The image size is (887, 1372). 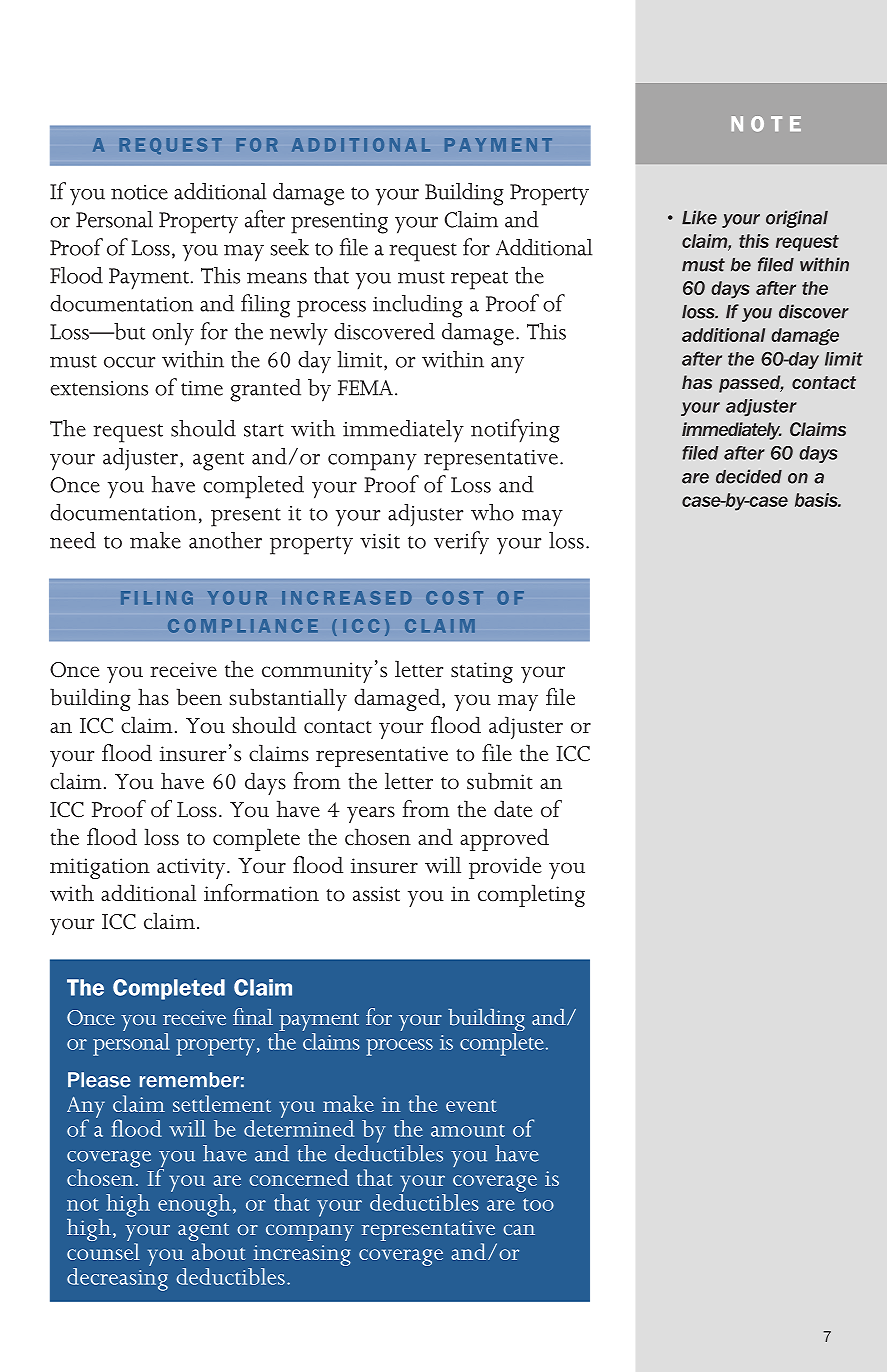 I want to click on can, so click(x=519, y=1229).
